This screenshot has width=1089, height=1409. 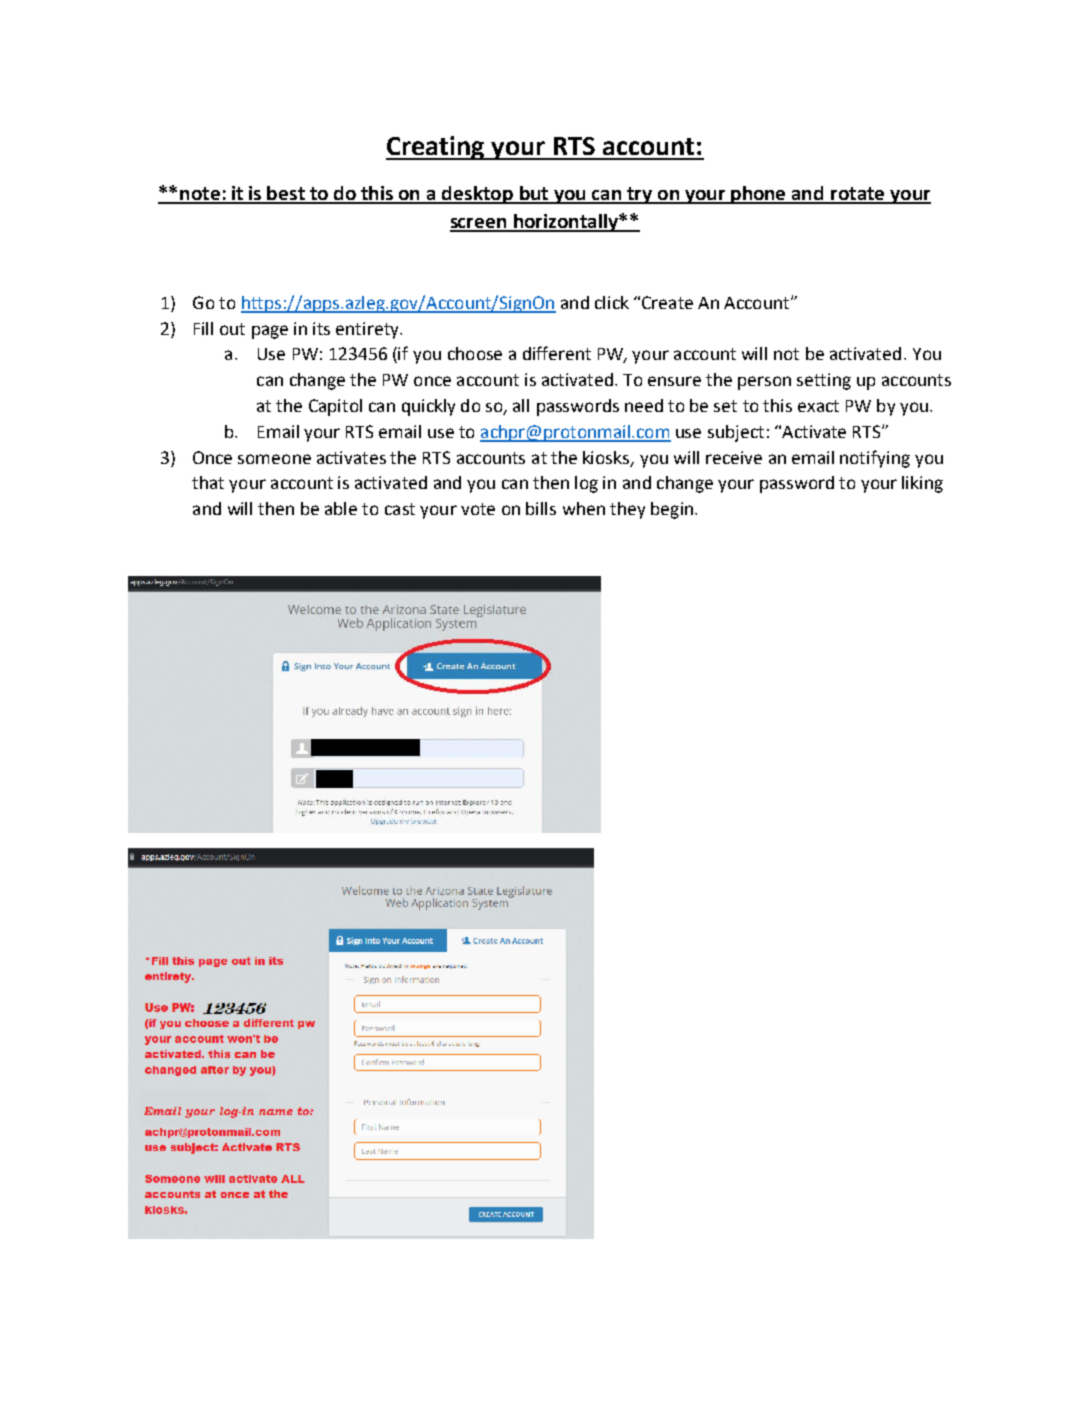 I want to click on click, so click(x=612, y=302).
